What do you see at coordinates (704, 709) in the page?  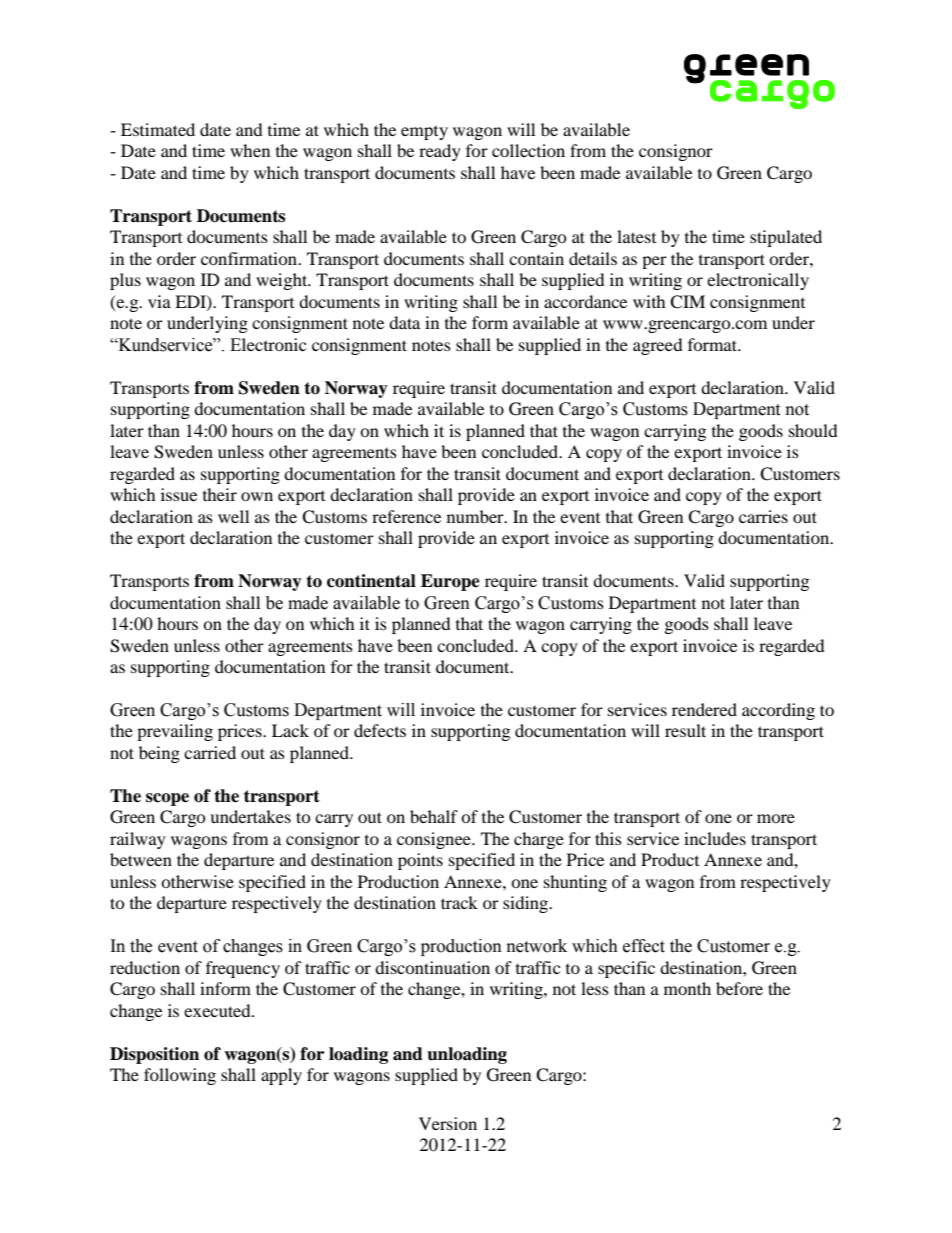 I see `rendered` at bounding box center [704, 709].
